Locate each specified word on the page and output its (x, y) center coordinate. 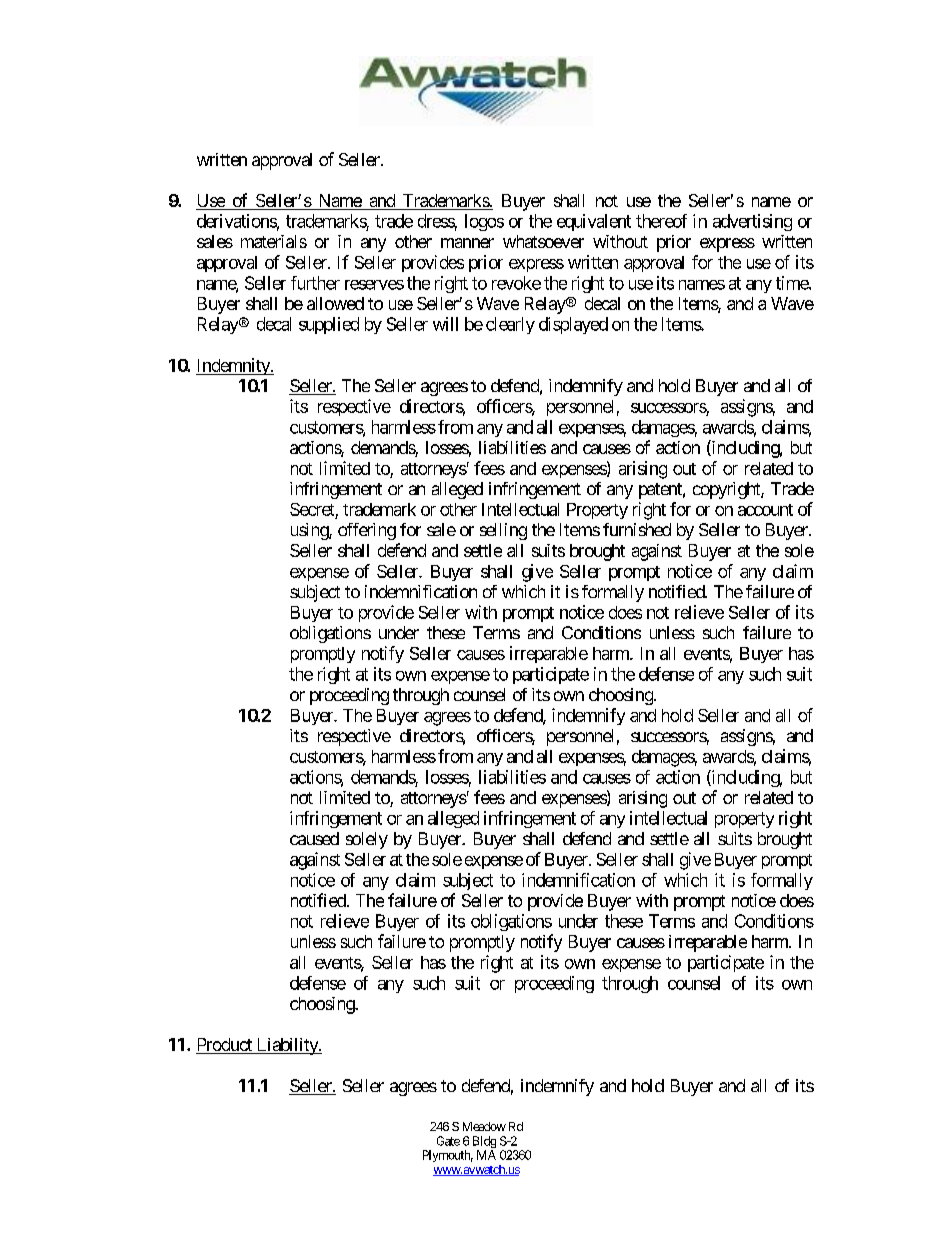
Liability (287, 1046)
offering (367, 531)
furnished (637, 529)
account (765, 510)
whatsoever (543, 241)
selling (503, 531)
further (315, 283)
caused (314, 838)
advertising (752, 222)
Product (225, 1046)
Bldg (484, 1143)
